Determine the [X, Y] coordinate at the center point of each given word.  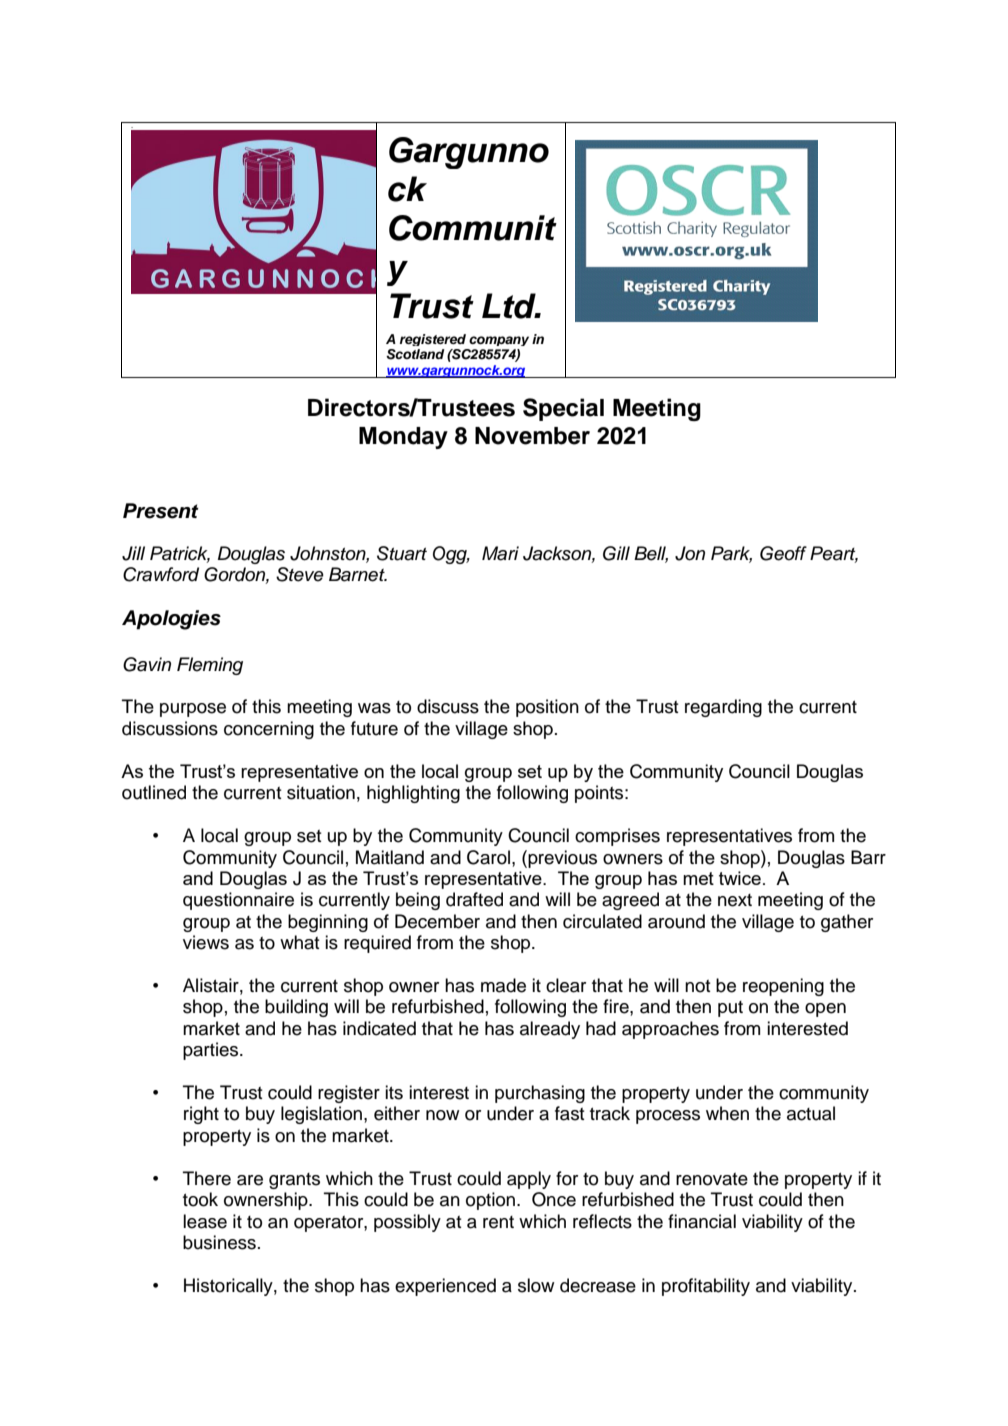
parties [212, 1051]
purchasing [540, 1094]
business [219, 1242]
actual [811, 1113]
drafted [474, 899]
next [735, 900]
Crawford [161, 574]
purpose [193, 710]
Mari [500, 553]
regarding [723, 708]
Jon [690, 553]
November [532, 436]
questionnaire [238, 901]
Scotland [415, 354]
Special [563, 409]
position [547, 708]
